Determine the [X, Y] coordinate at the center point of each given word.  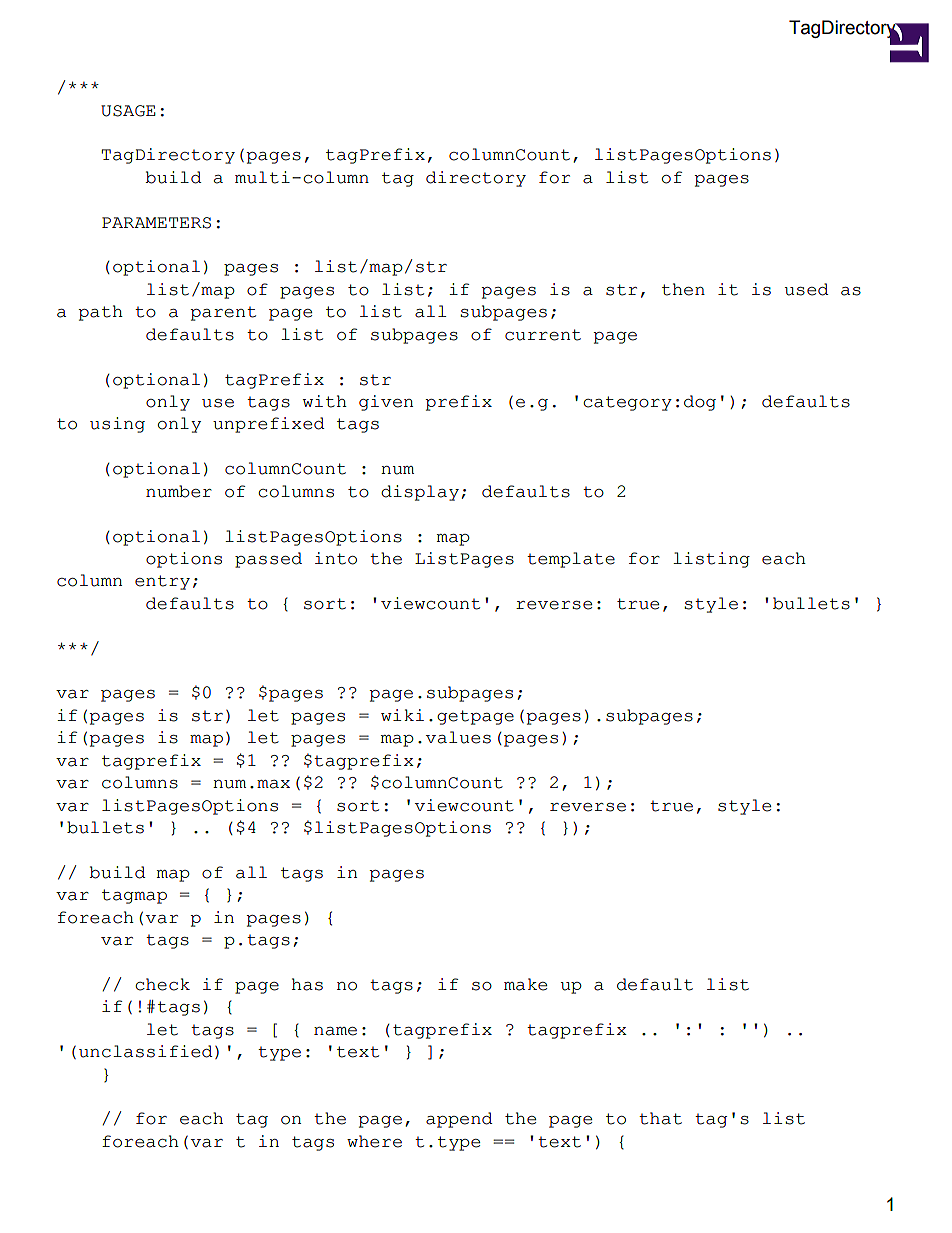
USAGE [128, 111]
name [335, 1031]
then [683, 289]
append [459, 1120]
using [117, 425]
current [543, 335]
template [571, 560]
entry [162, 582]
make [525, 984]
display [420, 493]
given [386, 403]
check [163, 984]
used [807, 289]
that [660, 1118]
